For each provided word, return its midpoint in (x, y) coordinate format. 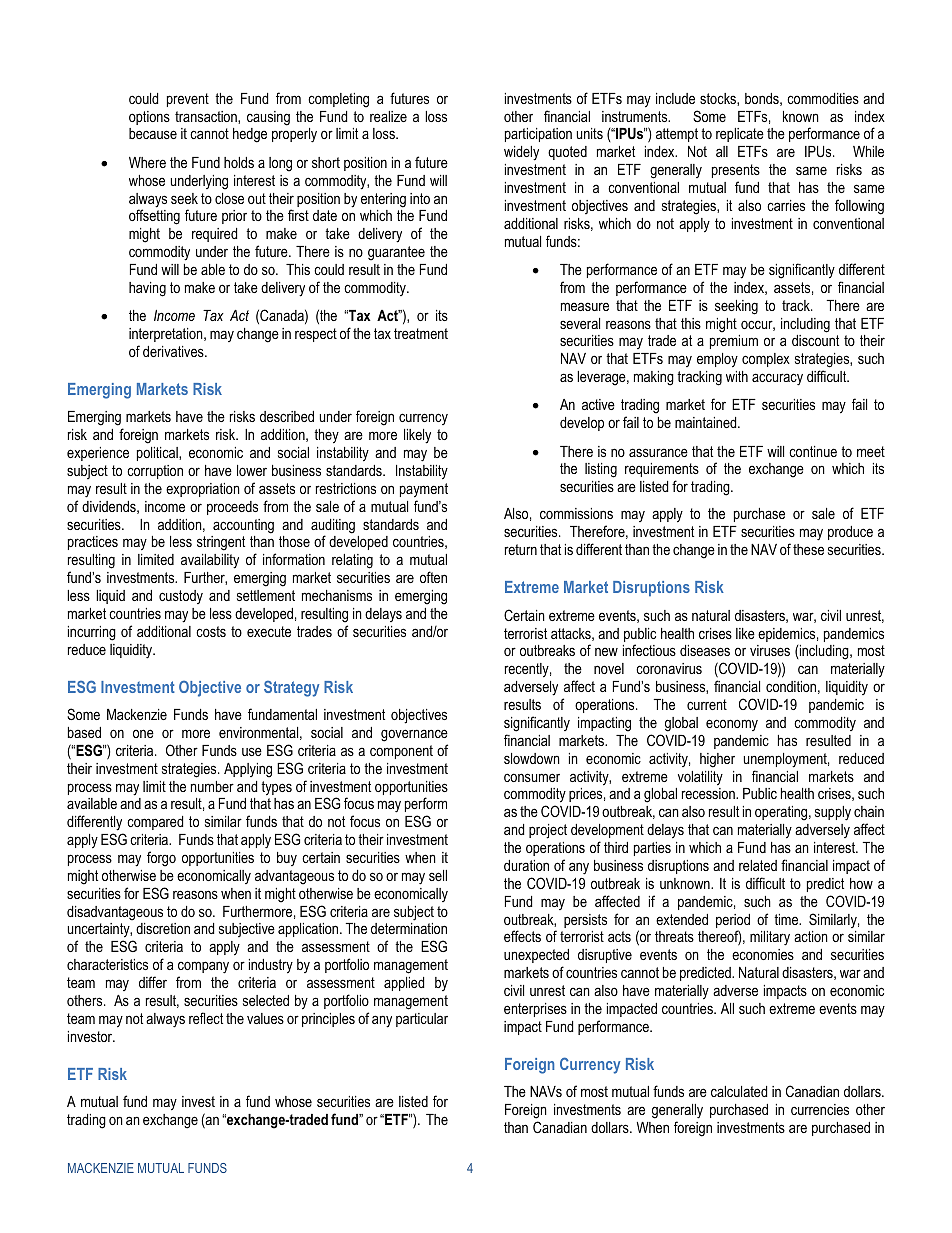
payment (424, 490)
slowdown (532, 758)
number (212, 786)
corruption (155, 472)
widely (521, 153)
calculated (739, 1091)
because (153, 133)
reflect (206, 1018)
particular (422, 1020)
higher (717, 760)
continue (813, 451)
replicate (740, 135)
